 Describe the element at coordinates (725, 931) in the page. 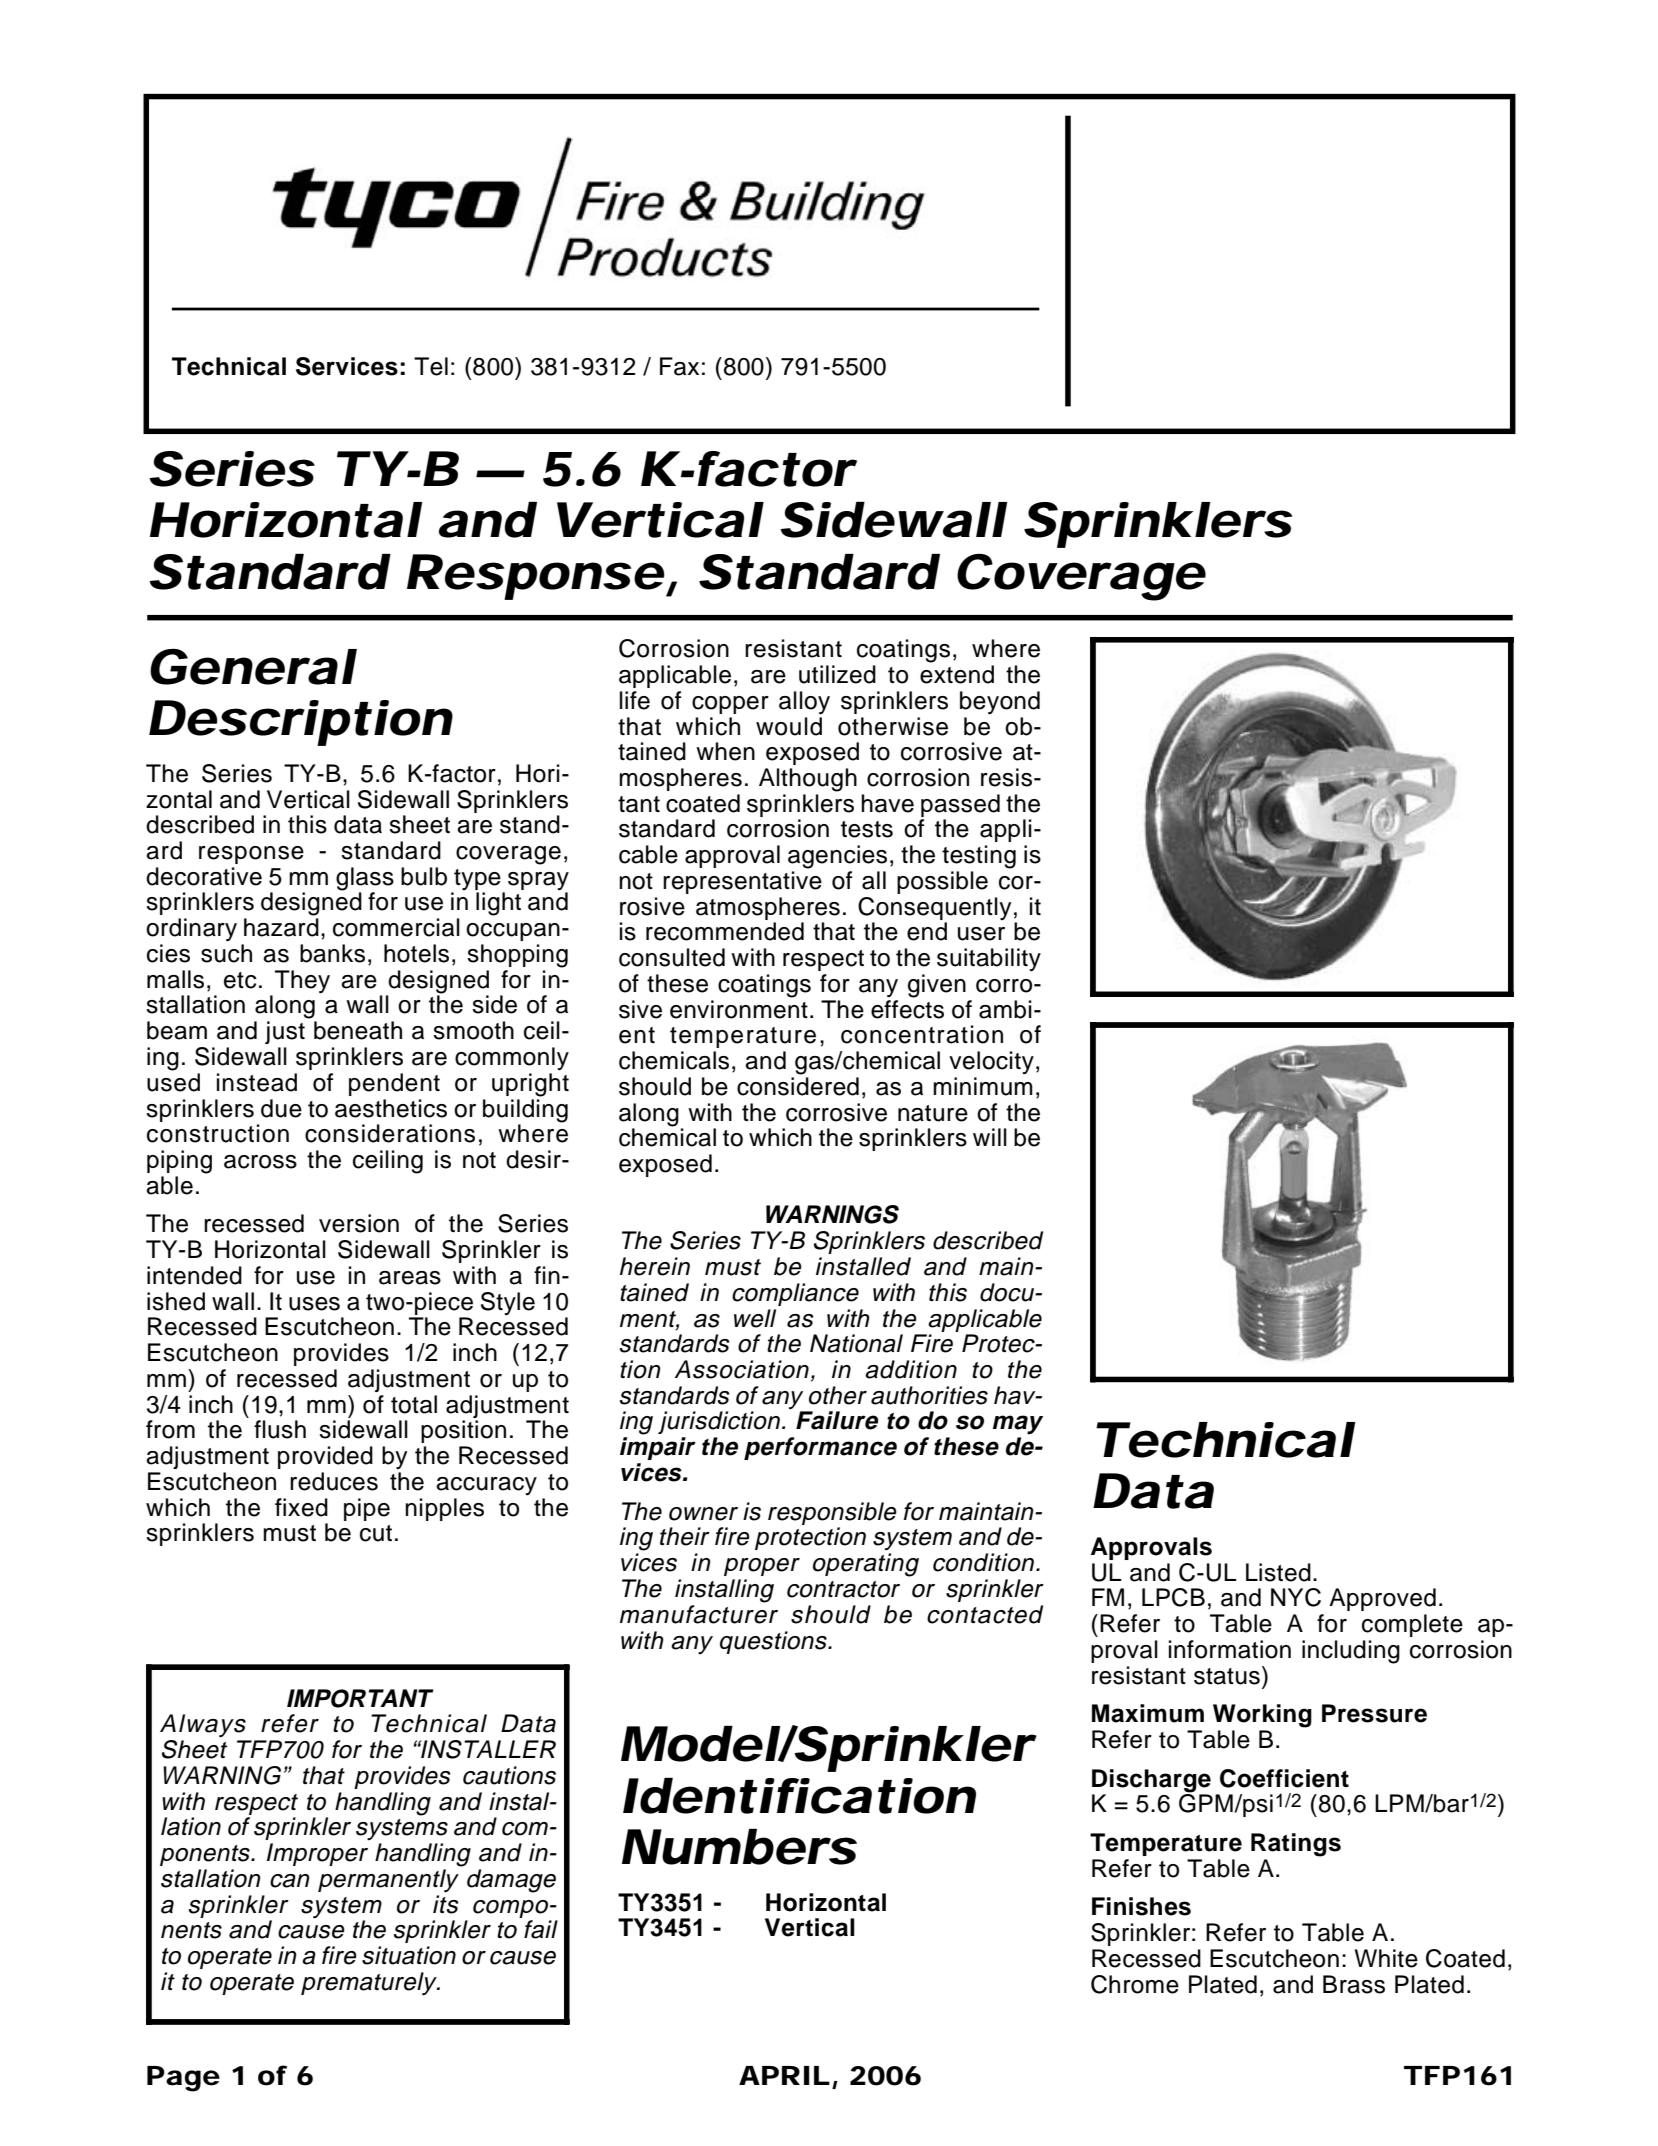

I see `recommended` at that location.
